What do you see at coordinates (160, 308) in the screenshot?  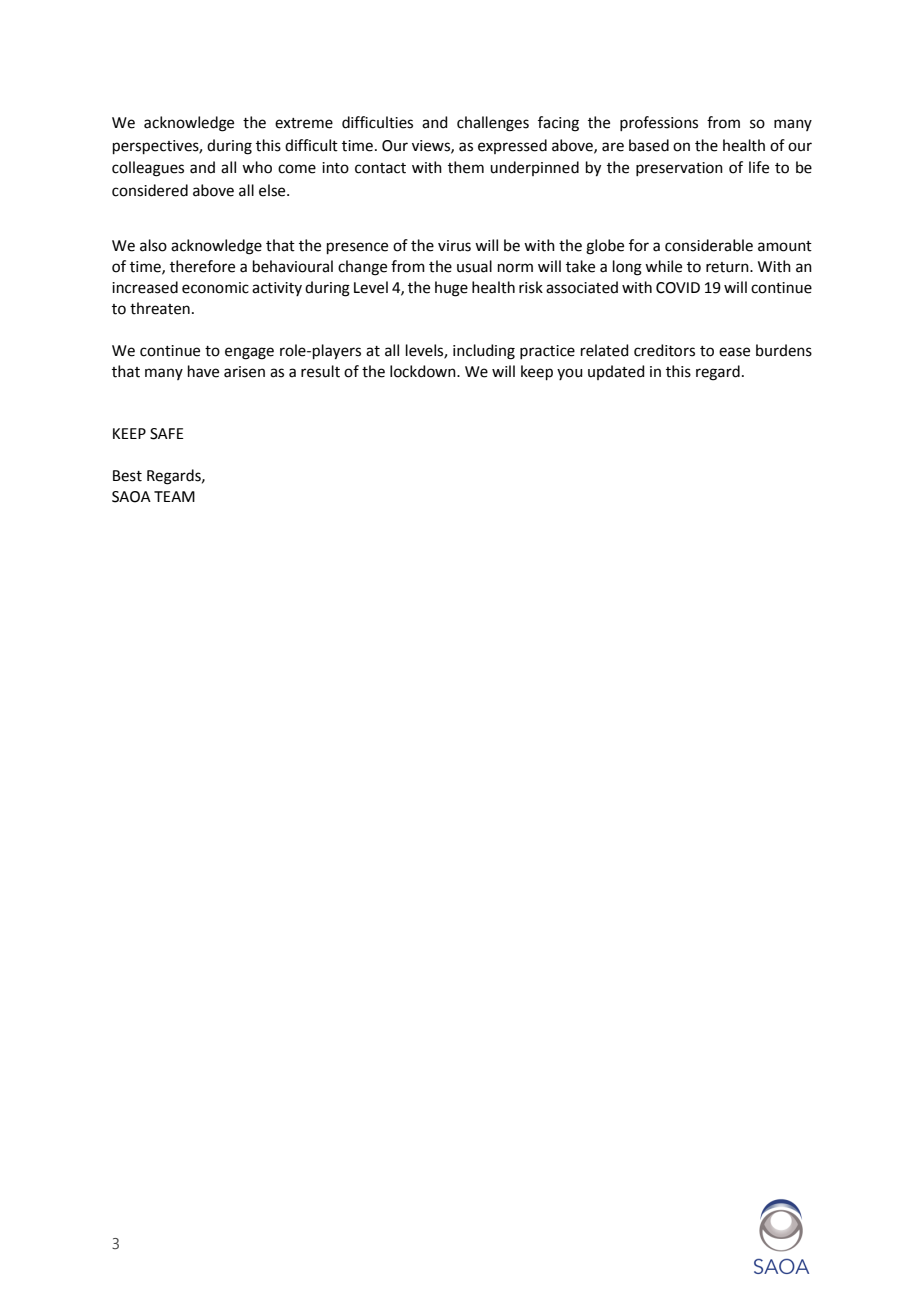 I see `threaten` at bounding box center [160, 308].
